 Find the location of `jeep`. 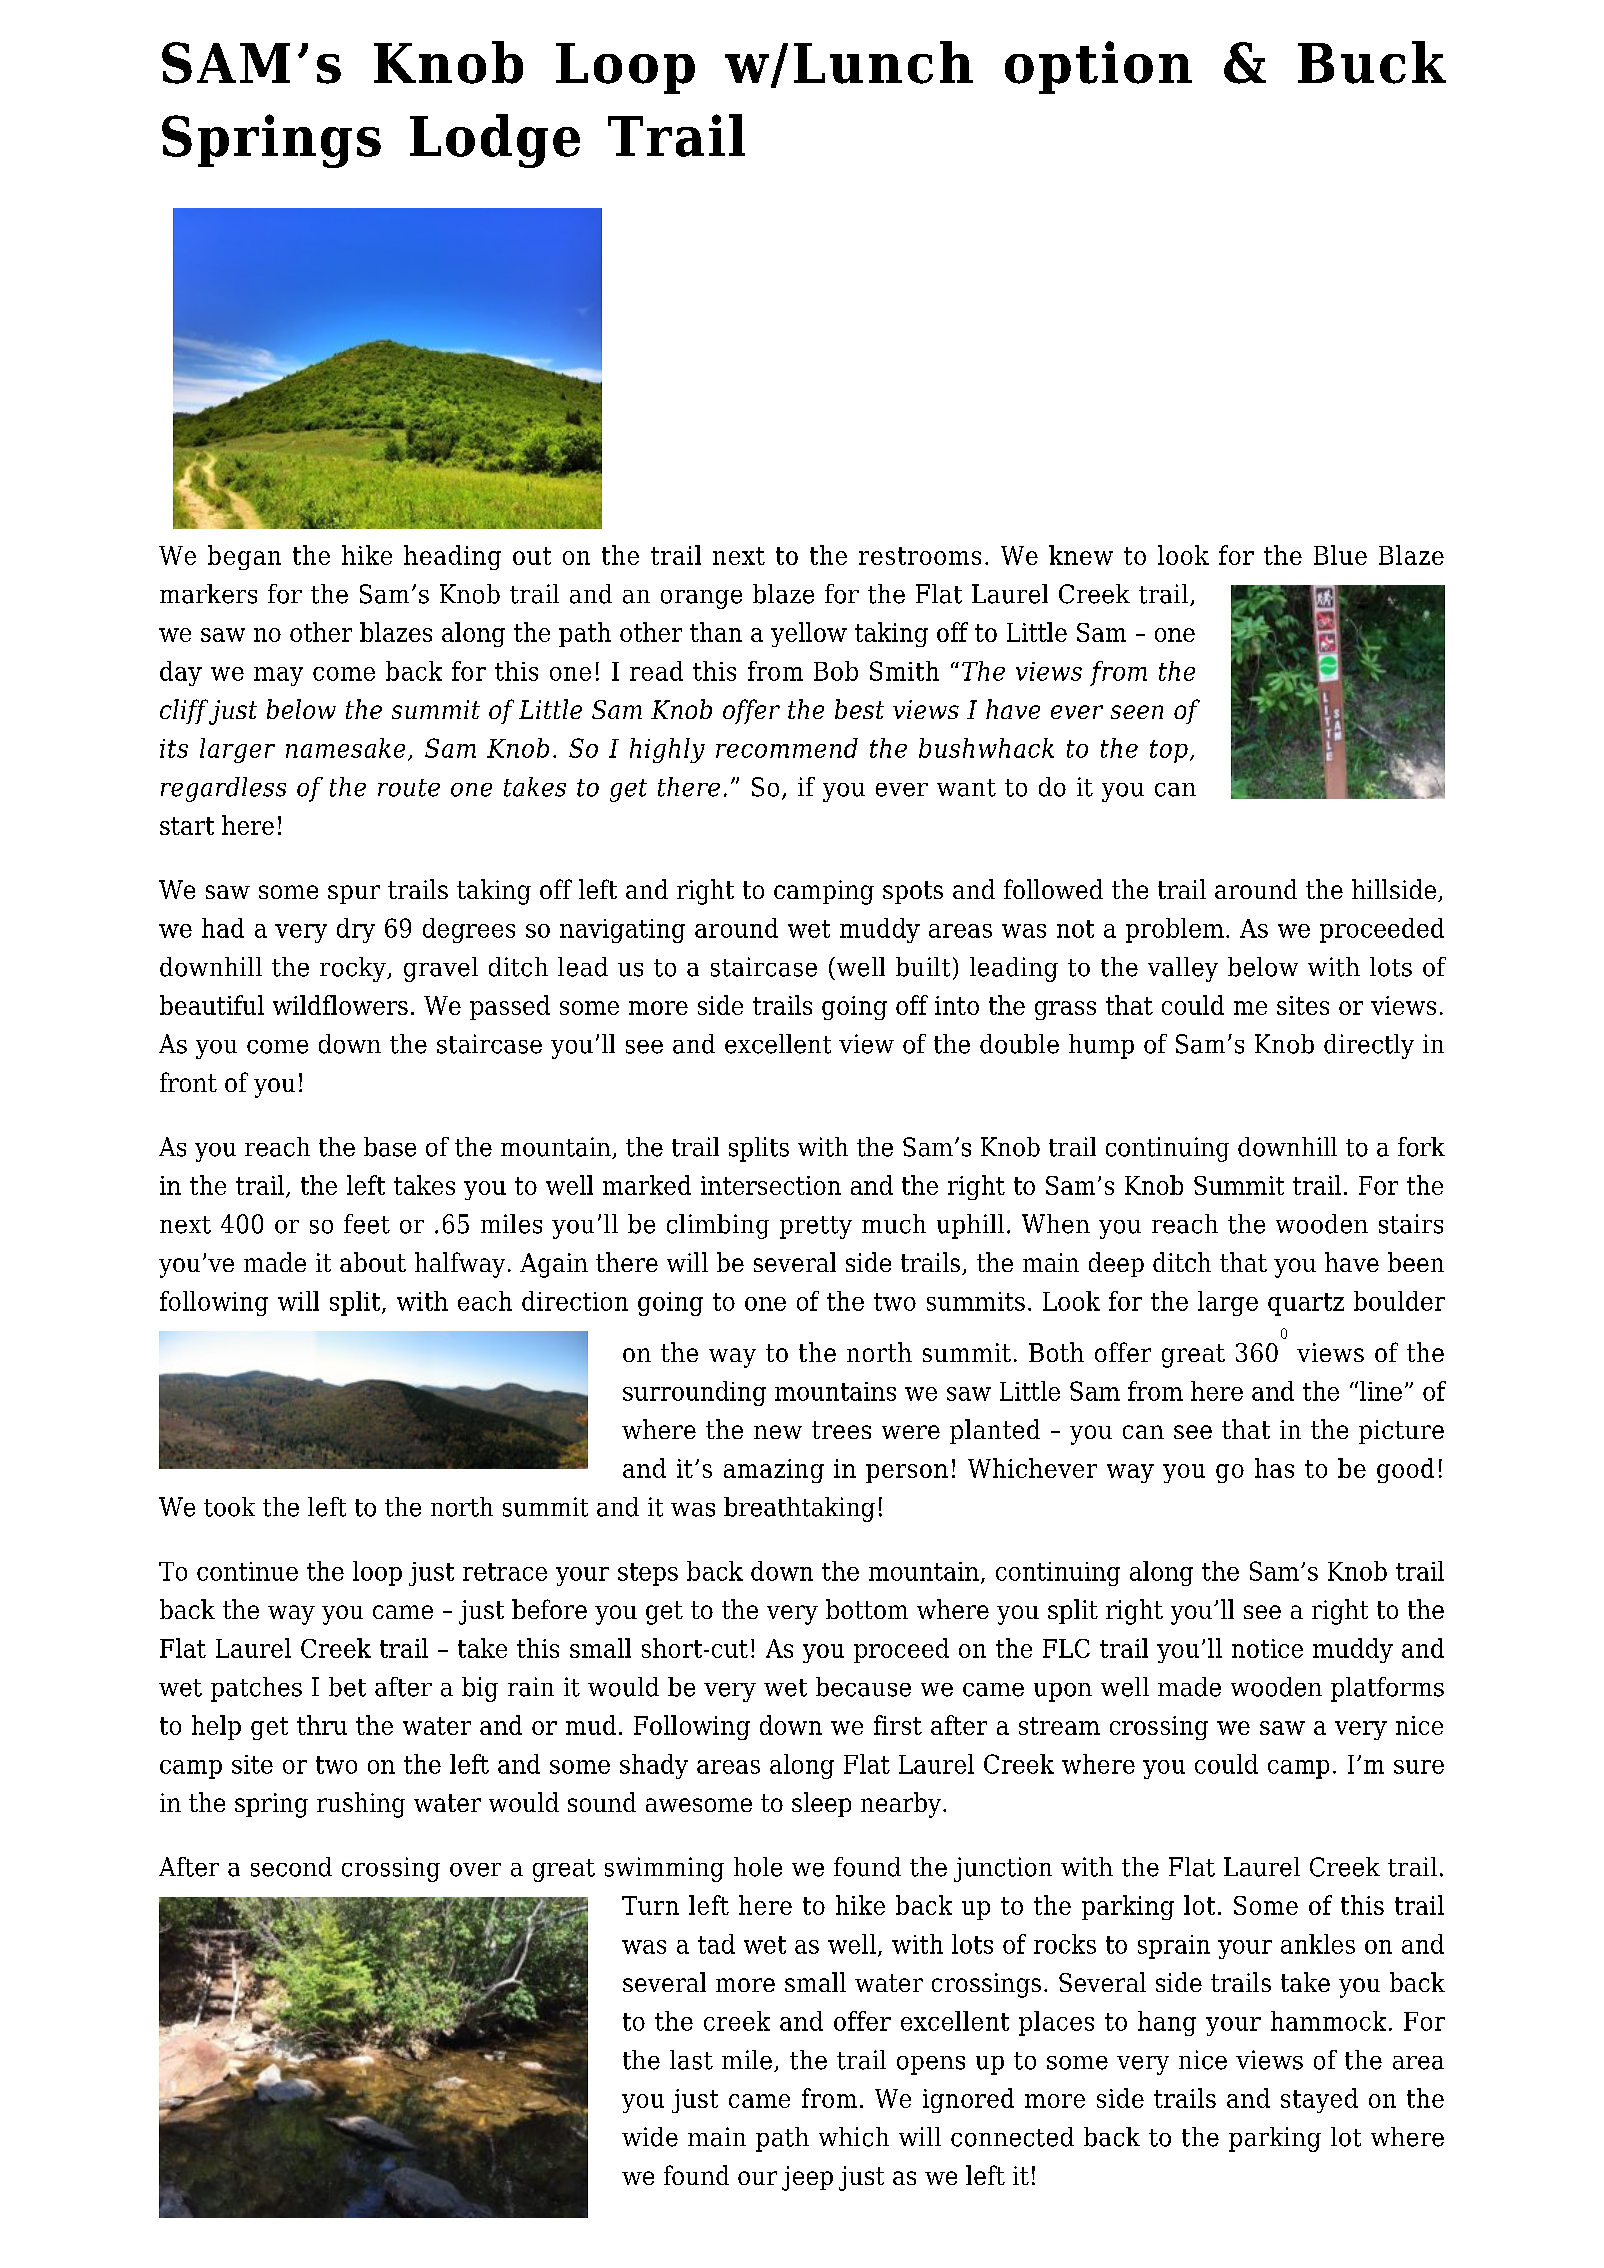

jeep is located at coordinates (807, 2178).
